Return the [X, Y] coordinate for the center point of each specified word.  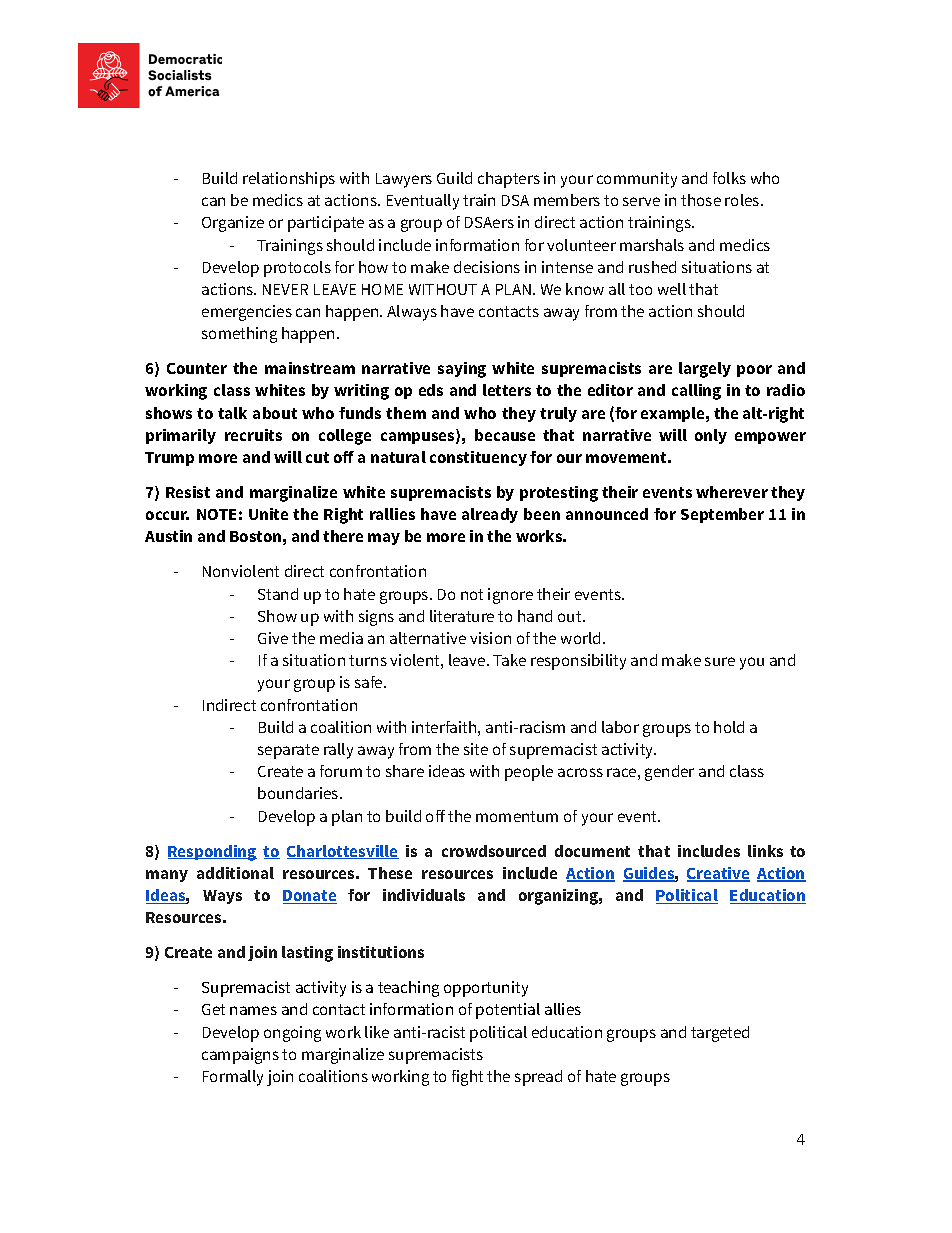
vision [490, 638]
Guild [454, 178]
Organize [233, 224]
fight [467, 1078]
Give [273, 638]
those [701, 200]
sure [720, 661]
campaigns [240, 1056]
